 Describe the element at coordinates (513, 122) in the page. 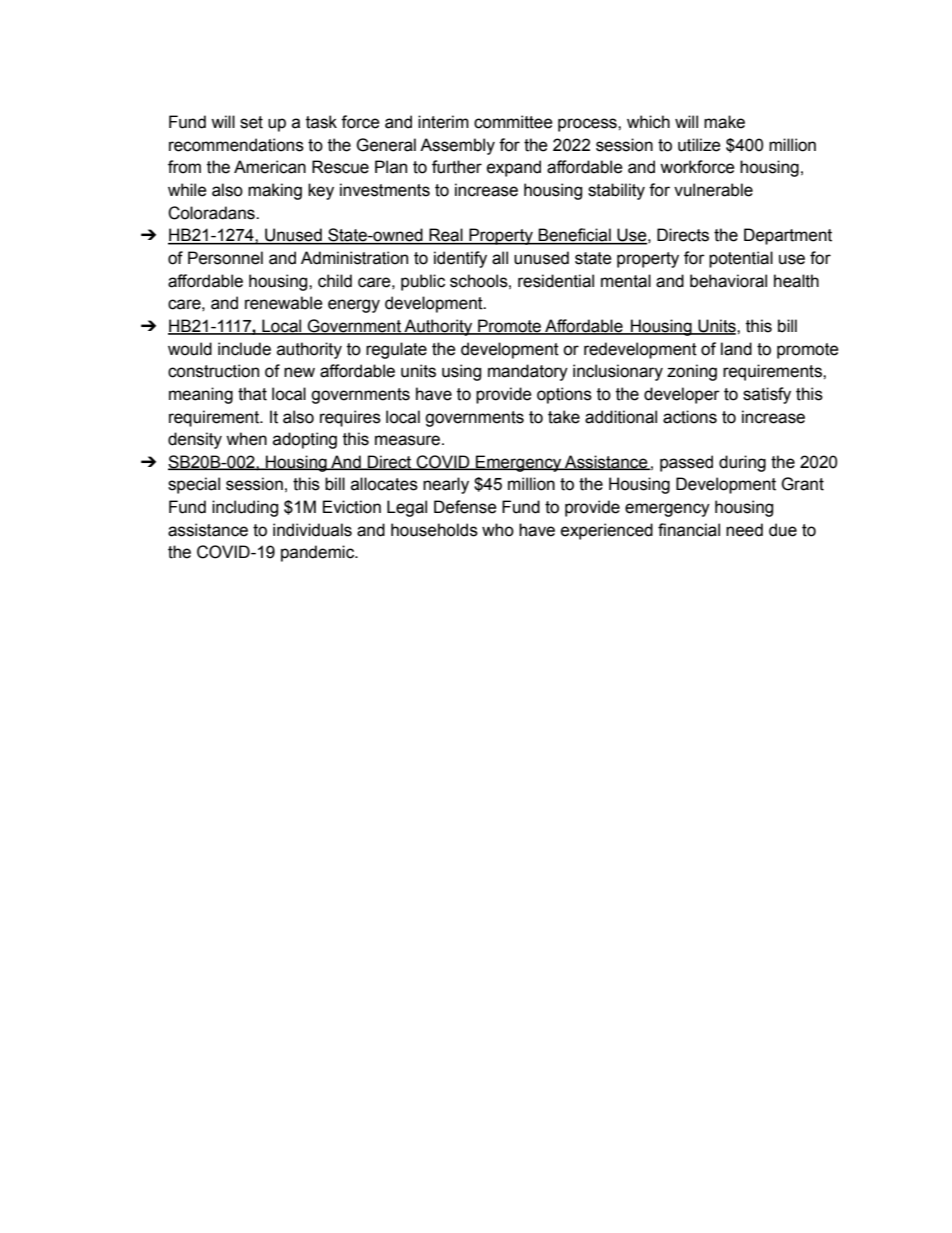

I see `committee` at that location.
